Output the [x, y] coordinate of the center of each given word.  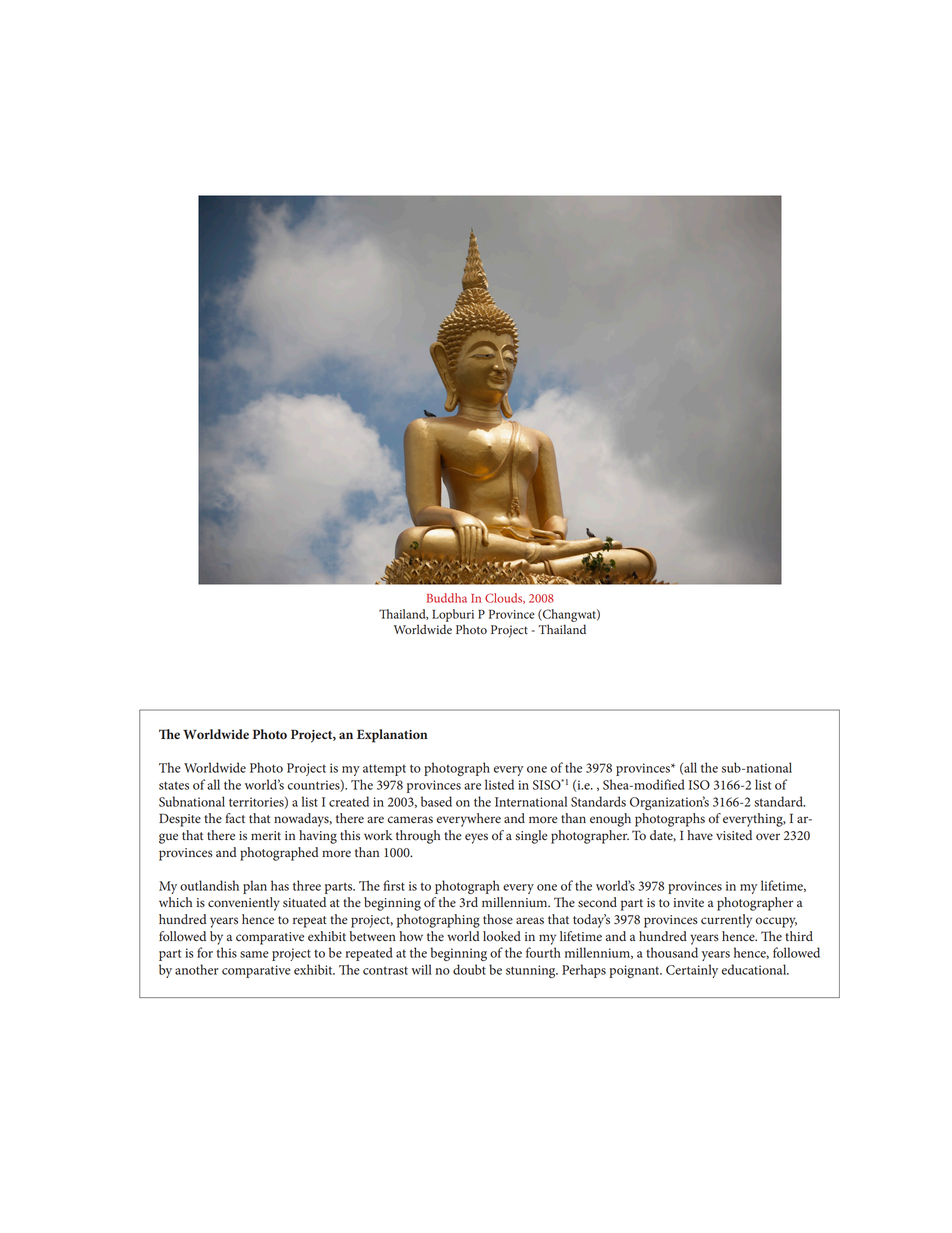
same [254, 954]
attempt [384, 770]
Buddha [447, 598]
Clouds [505, 598]
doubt [469, 969]
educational [755, 969]
